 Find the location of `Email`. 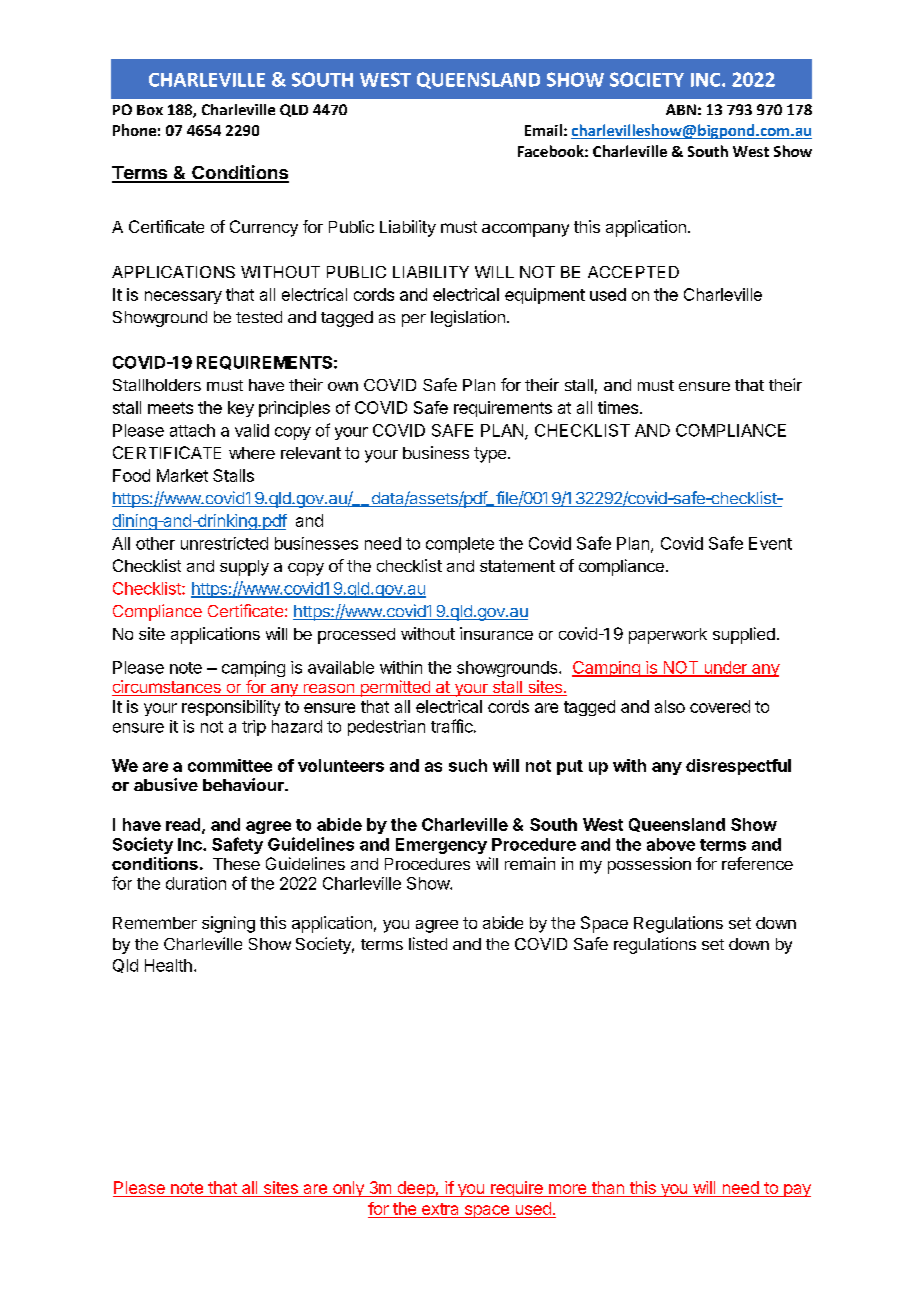

Email is located at coordinates (543, 130).
